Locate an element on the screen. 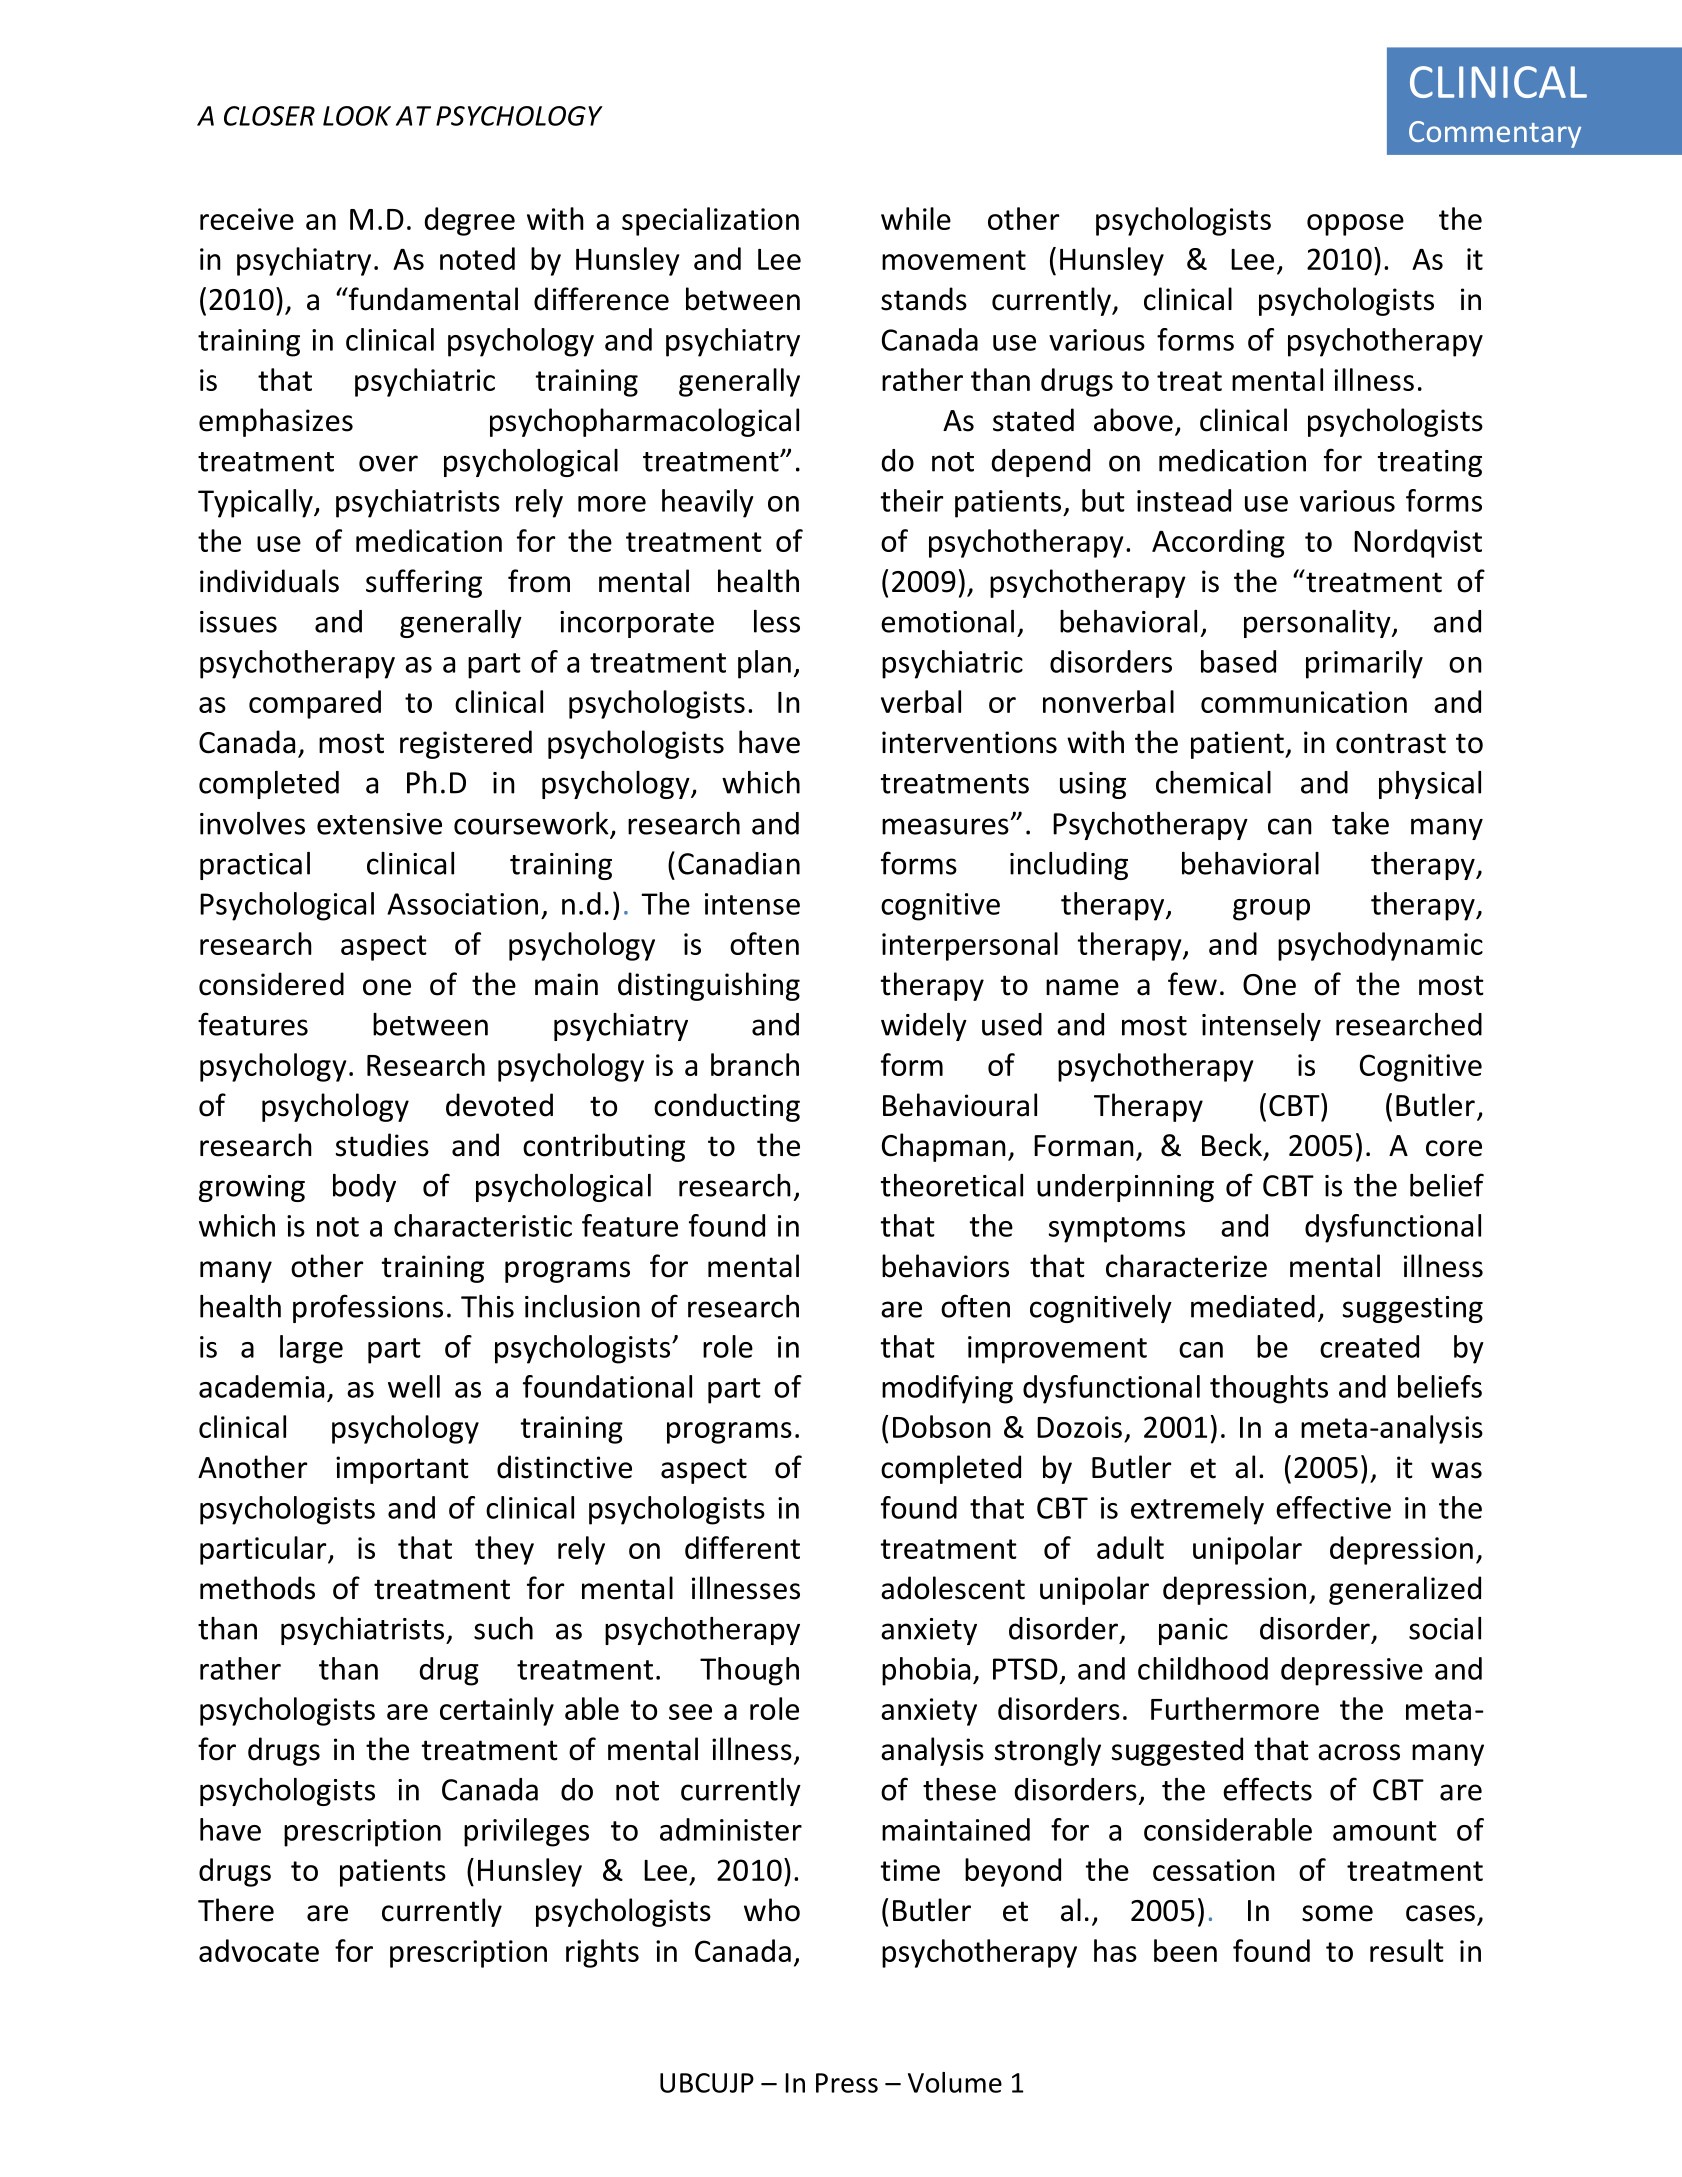  oppose is located at coordinates (1355, 225).
